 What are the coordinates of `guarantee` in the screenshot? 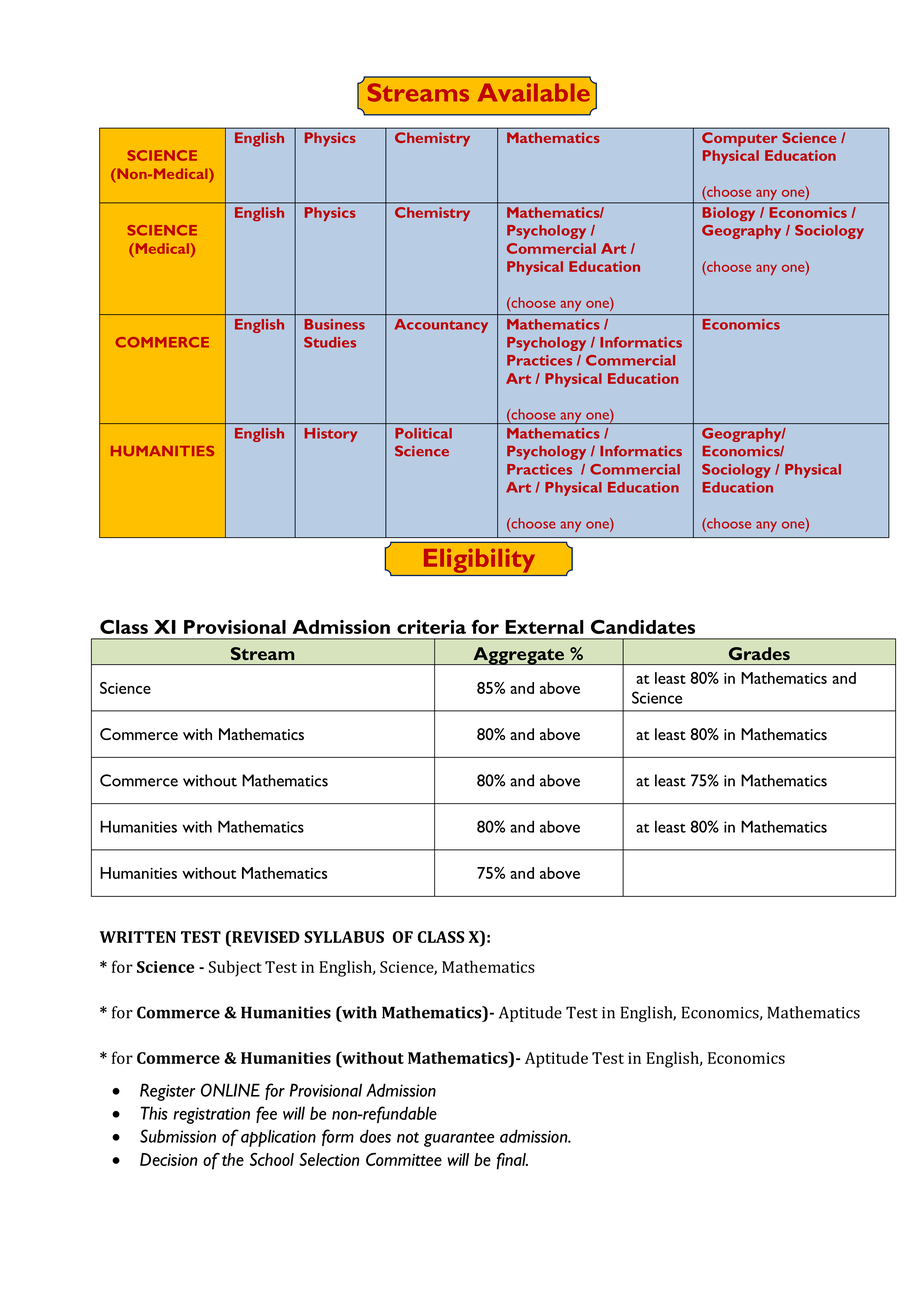 It's located at (459, 1139).
